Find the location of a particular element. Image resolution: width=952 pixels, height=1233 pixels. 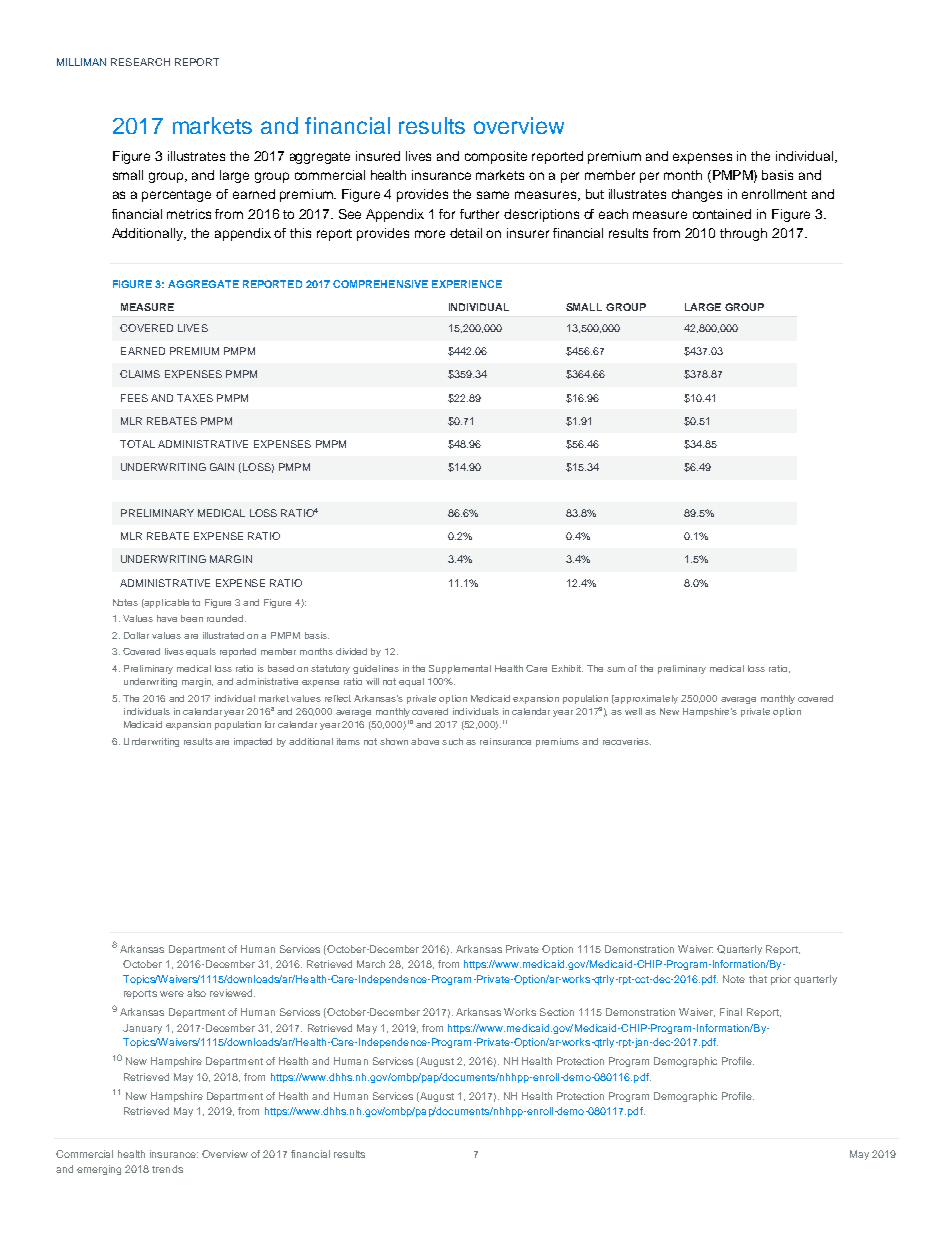

that is located at coordinates (758, 979).
